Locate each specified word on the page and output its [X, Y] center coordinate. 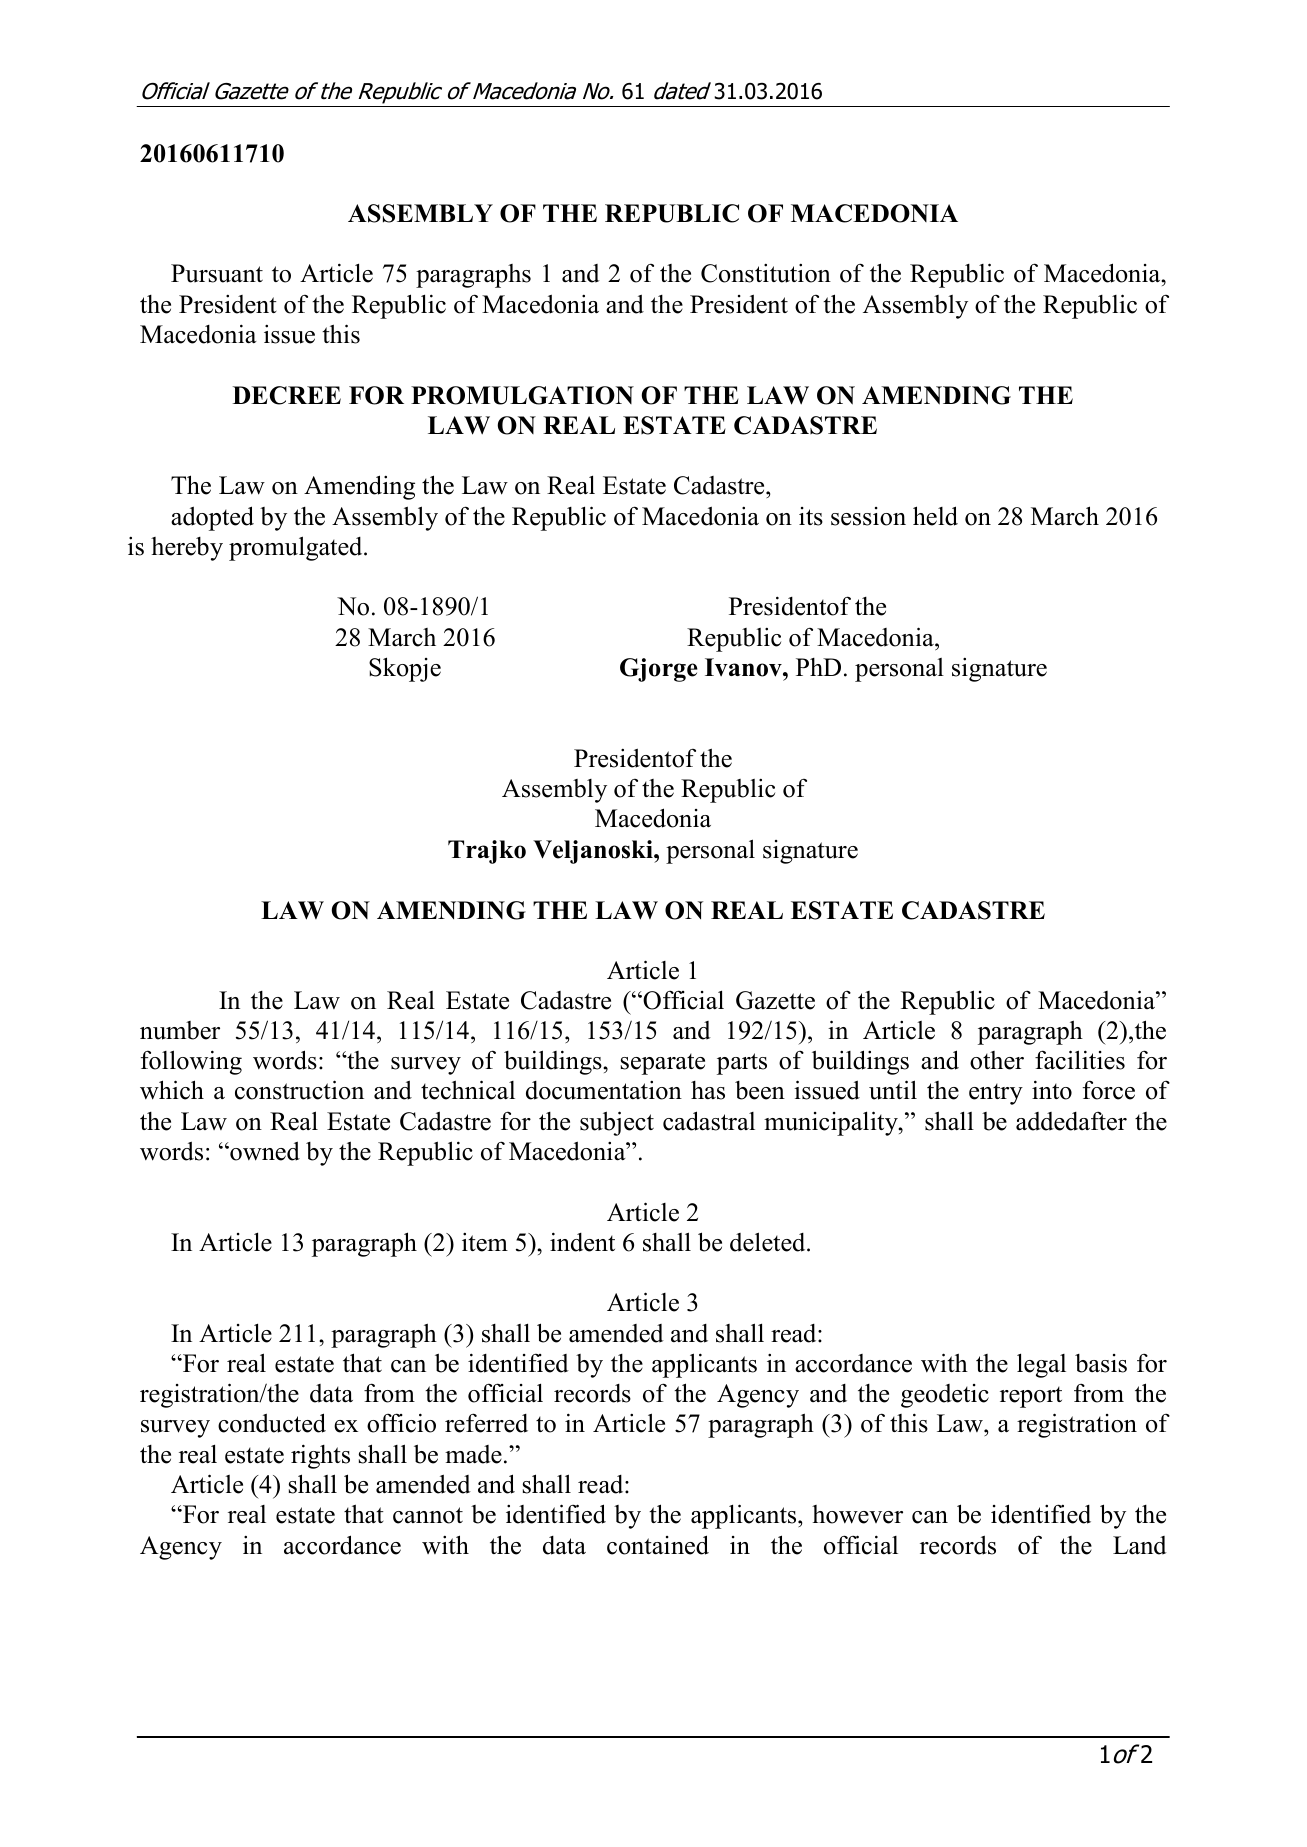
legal [1041, 1365]
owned [264, 1151]
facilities [1080, 1060]
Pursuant [217, 273]
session [868, 516]
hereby [187, 549]
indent [582, 1242]
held [935, 516]
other [997, 1060]
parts [742, 1064]
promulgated [297, 548]
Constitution [766, 273]
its [811, 516]
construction [299, 1090]
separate [663, 1064]
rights [320, 1456]
